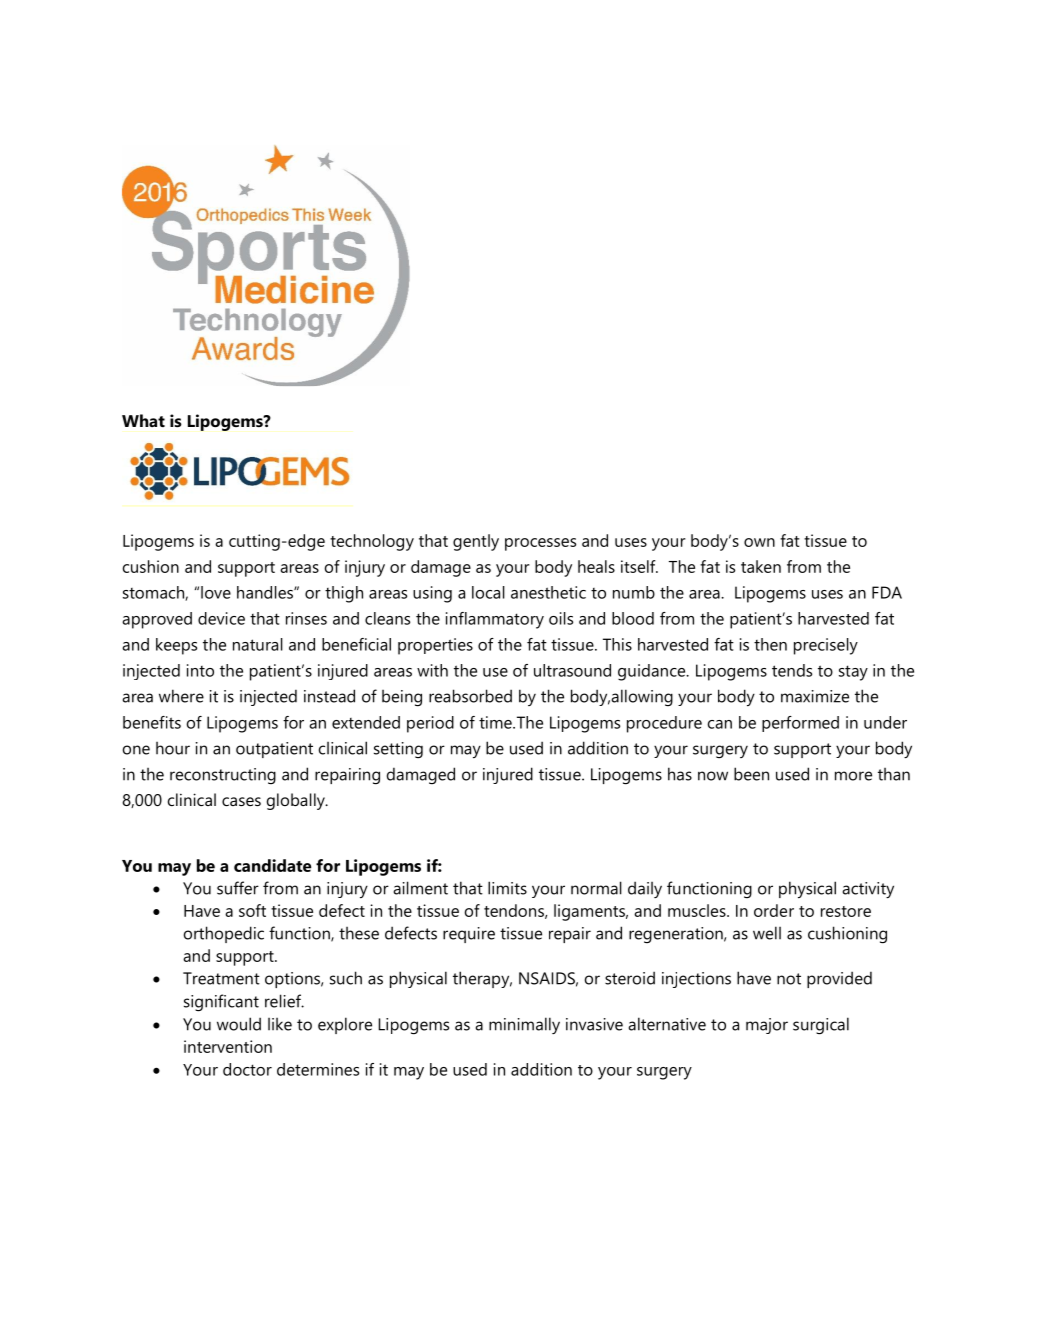  Describe the element at coordinates (868, 890) in the page. I see `activity` at that location.
